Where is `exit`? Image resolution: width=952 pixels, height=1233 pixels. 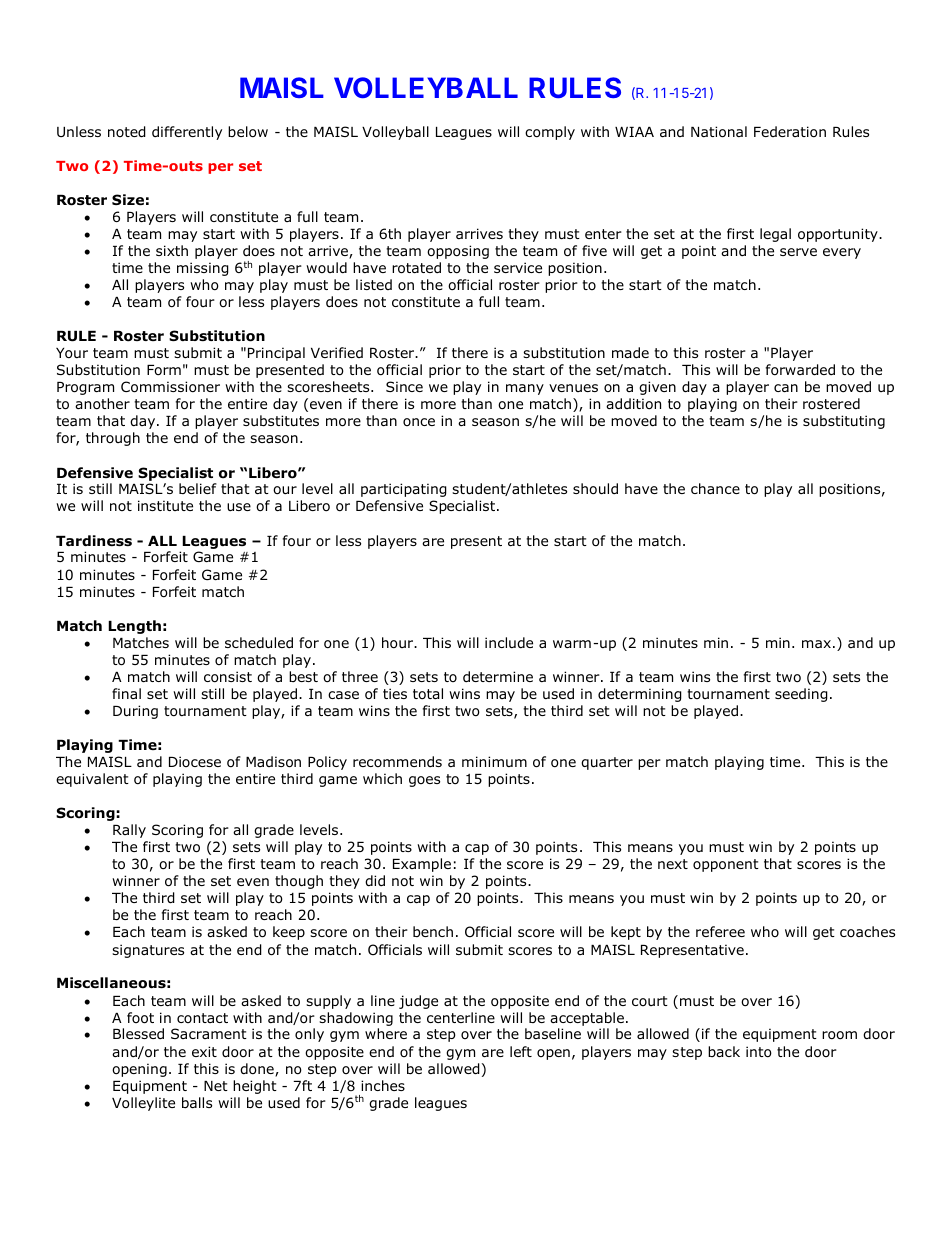
exit is located at coordinates (204, 1051).
